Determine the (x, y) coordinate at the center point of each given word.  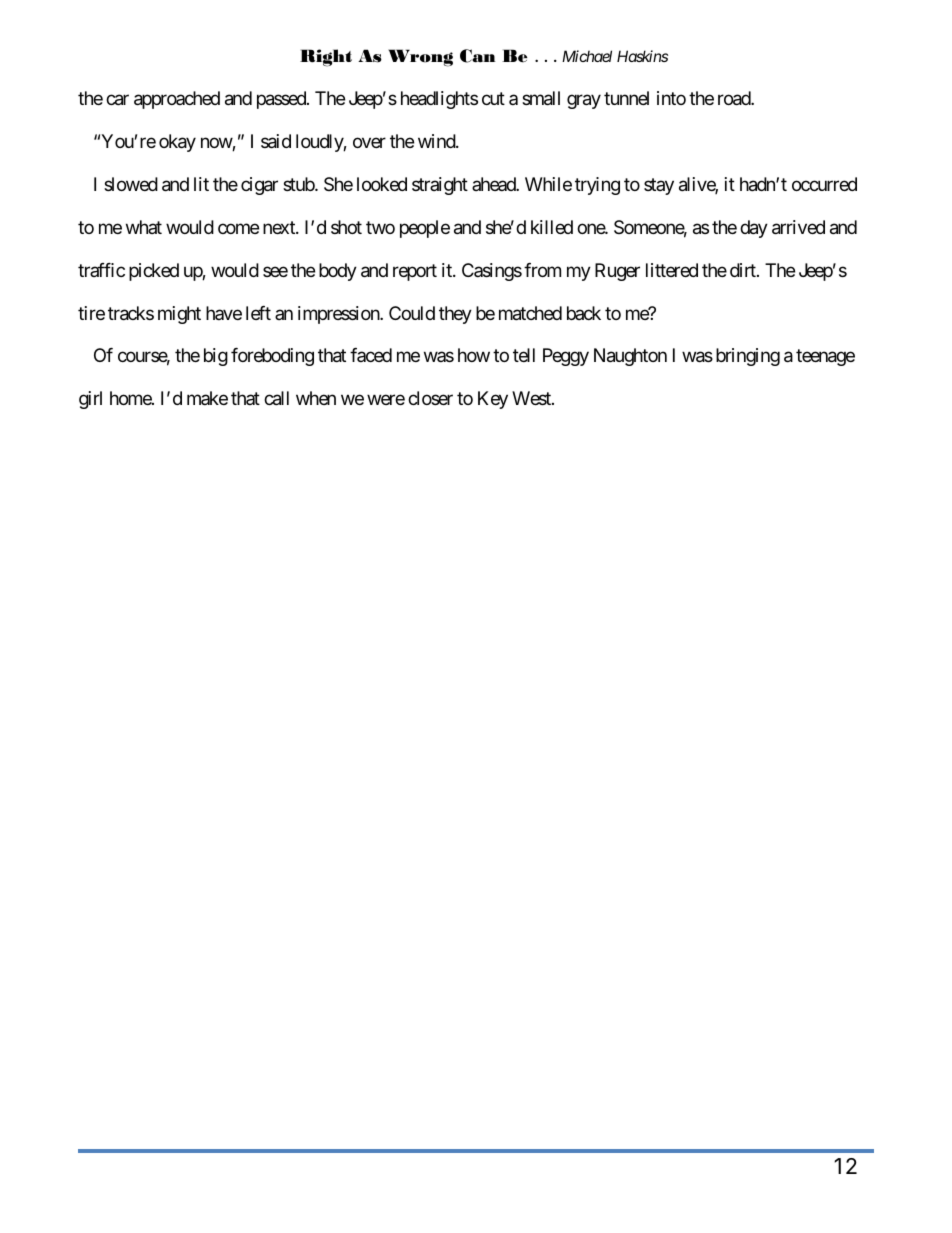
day (754, 229)
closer (430, 398)
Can (478, 56)
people (425, 229)
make (207, 398)
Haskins (642, 56)
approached (177, 100)
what (144, 227)
